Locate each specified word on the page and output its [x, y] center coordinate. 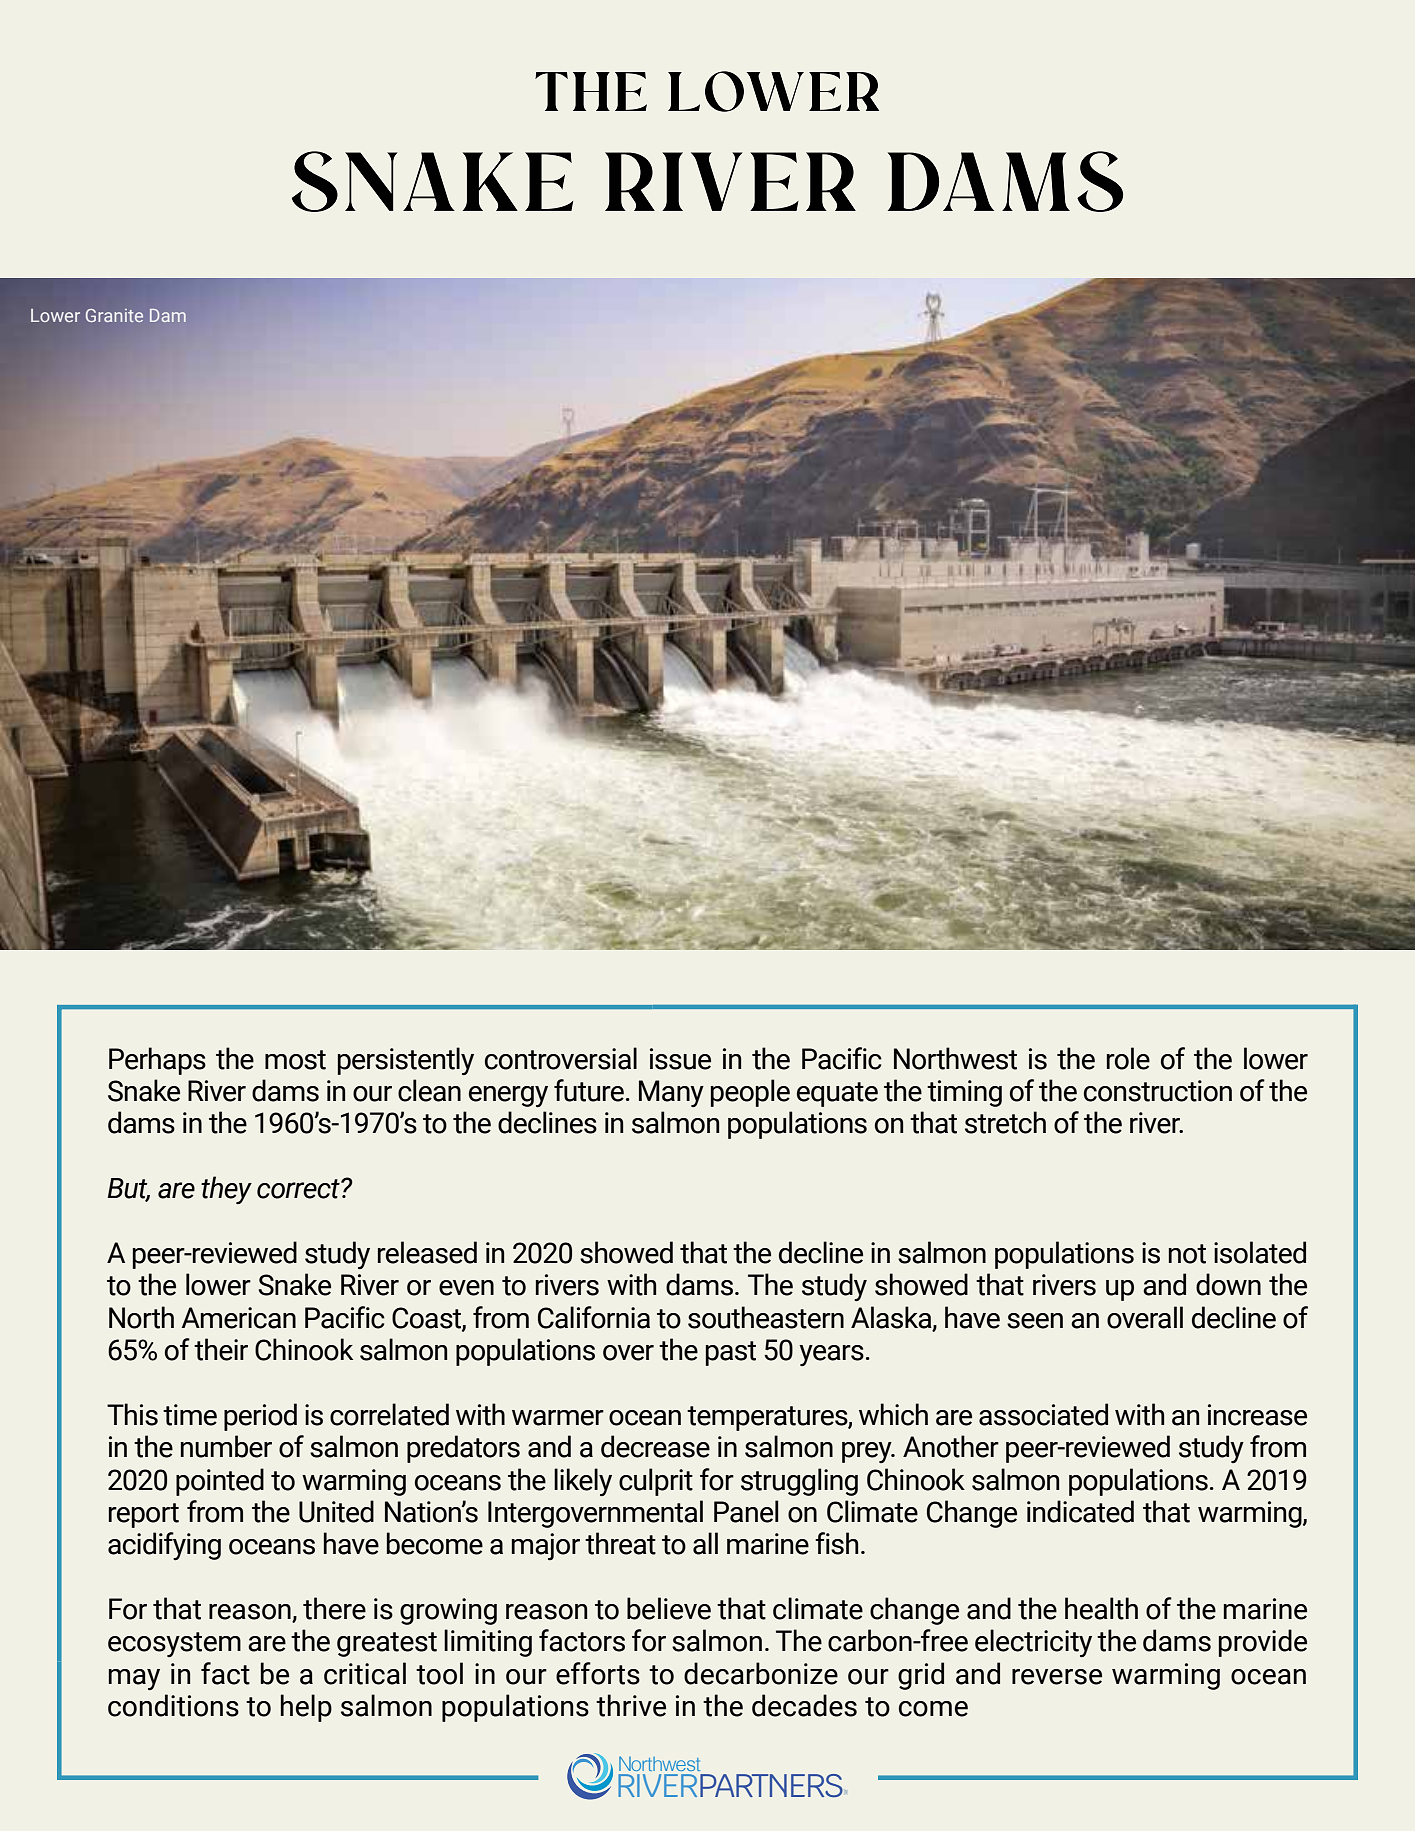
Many [671, 1093]
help [306, 1708]
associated [1043, 1414]
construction [1158, 1091]
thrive [631, 1705]
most [295, 1060]
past [731, 1353]
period [260, 1417]
